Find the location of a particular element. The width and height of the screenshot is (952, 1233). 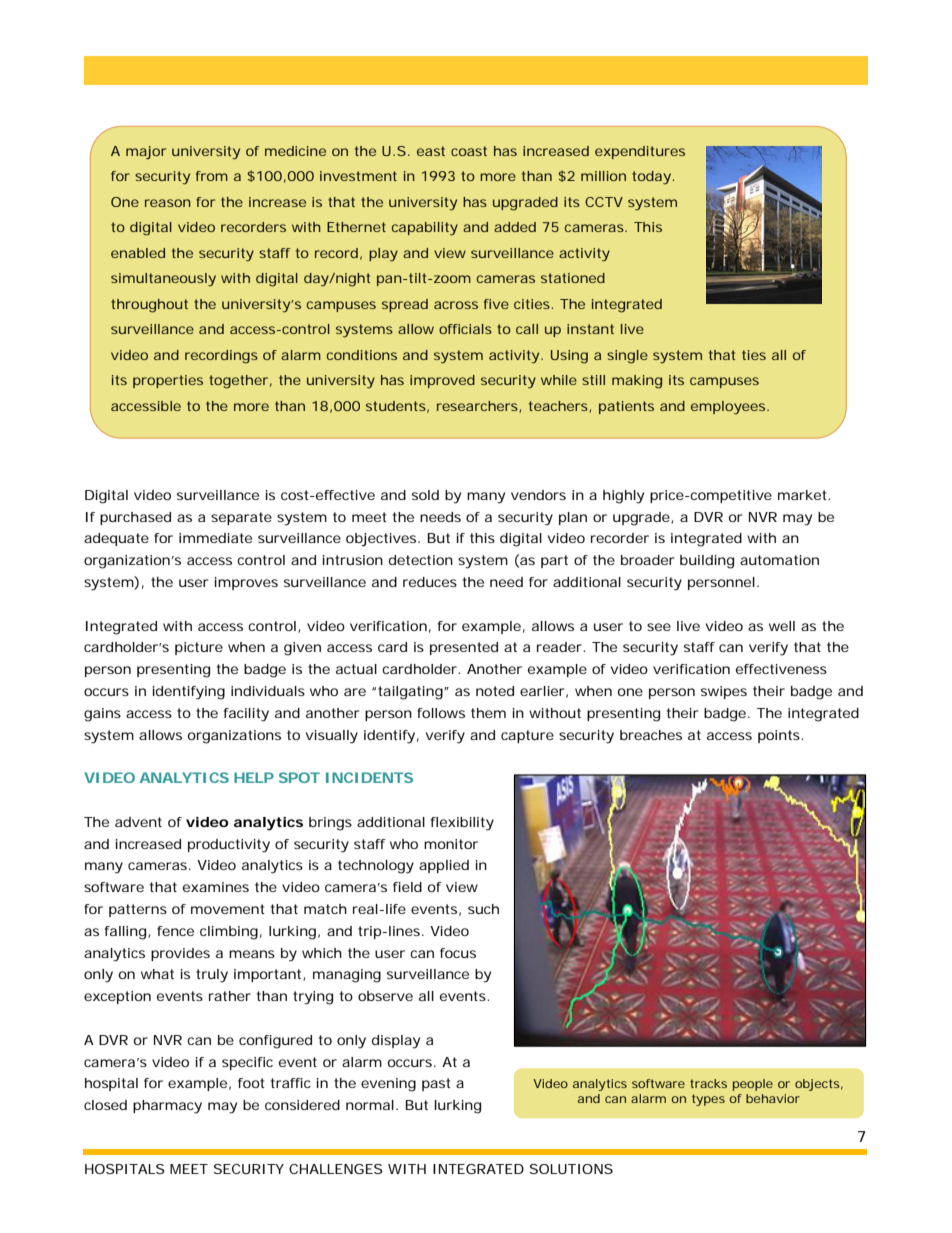

from is located at coordinates (212, 176).
